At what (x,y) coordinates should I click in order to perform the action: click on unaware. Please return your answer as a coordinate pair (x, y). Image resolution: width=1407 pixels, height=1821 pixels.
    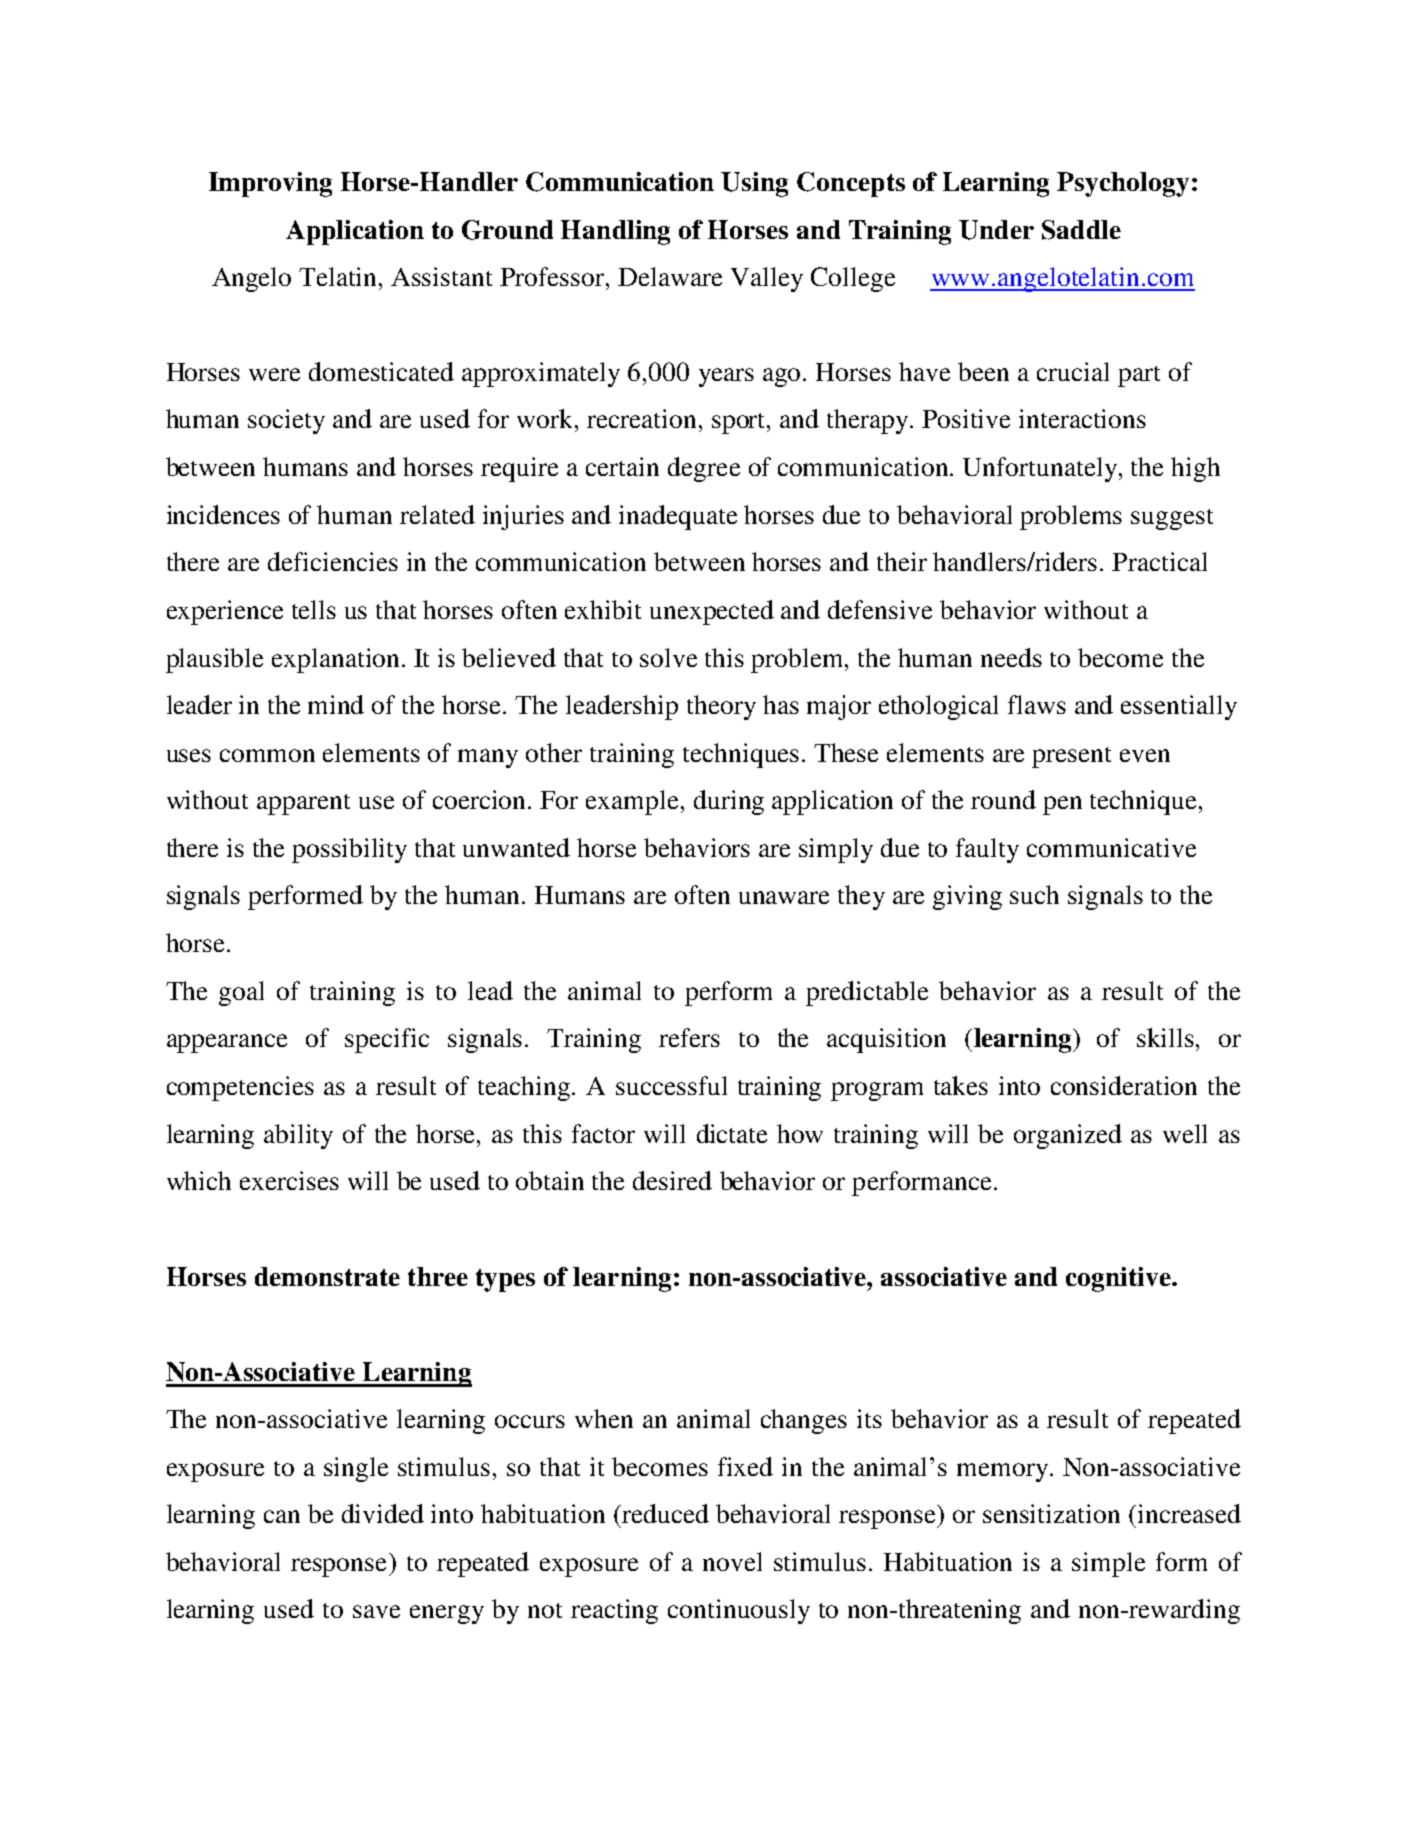
    Looking at the image, I should click on (784, 897).
